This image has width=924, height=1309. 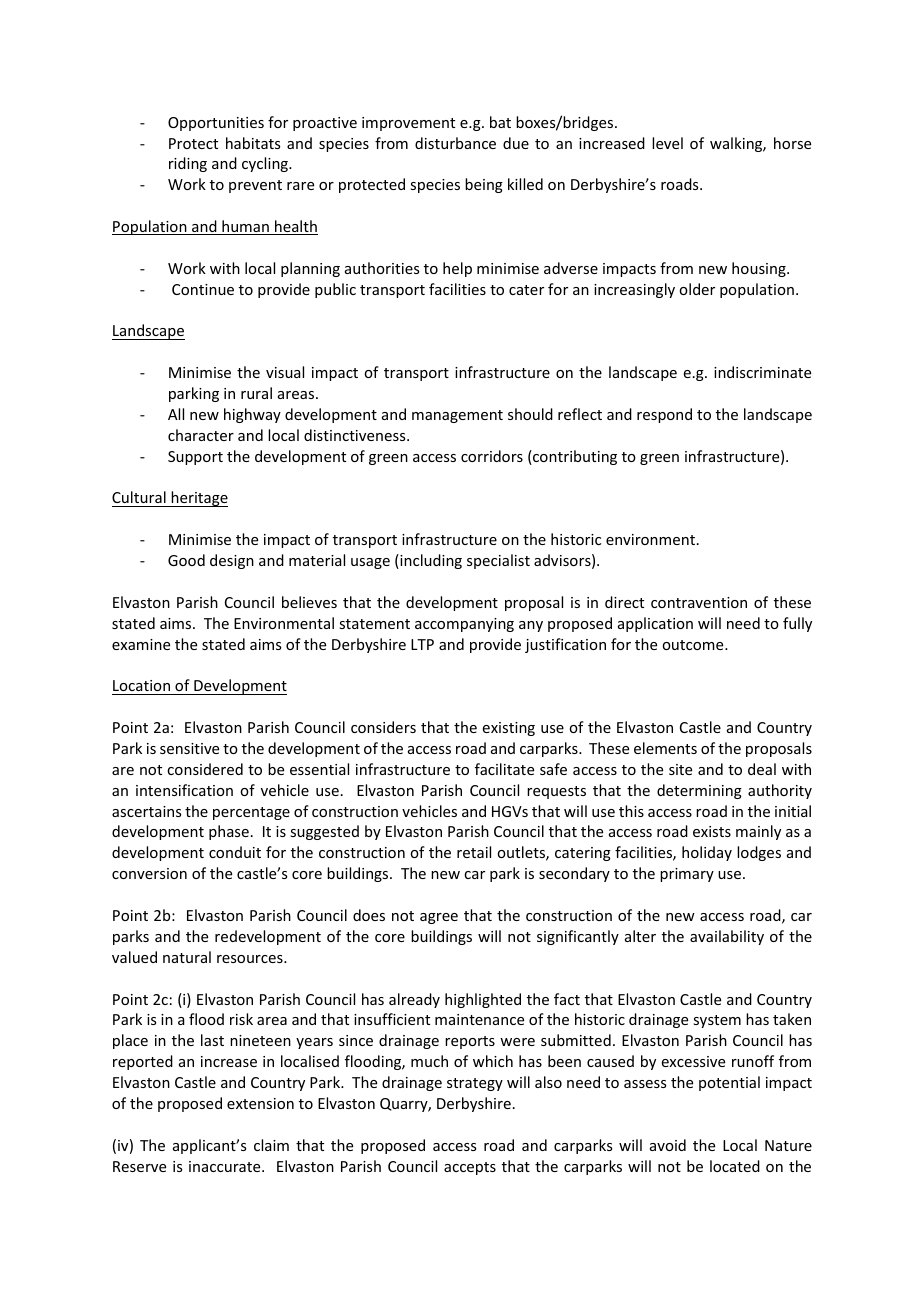 I want to click on outcome, so click(x=694, y=645).
